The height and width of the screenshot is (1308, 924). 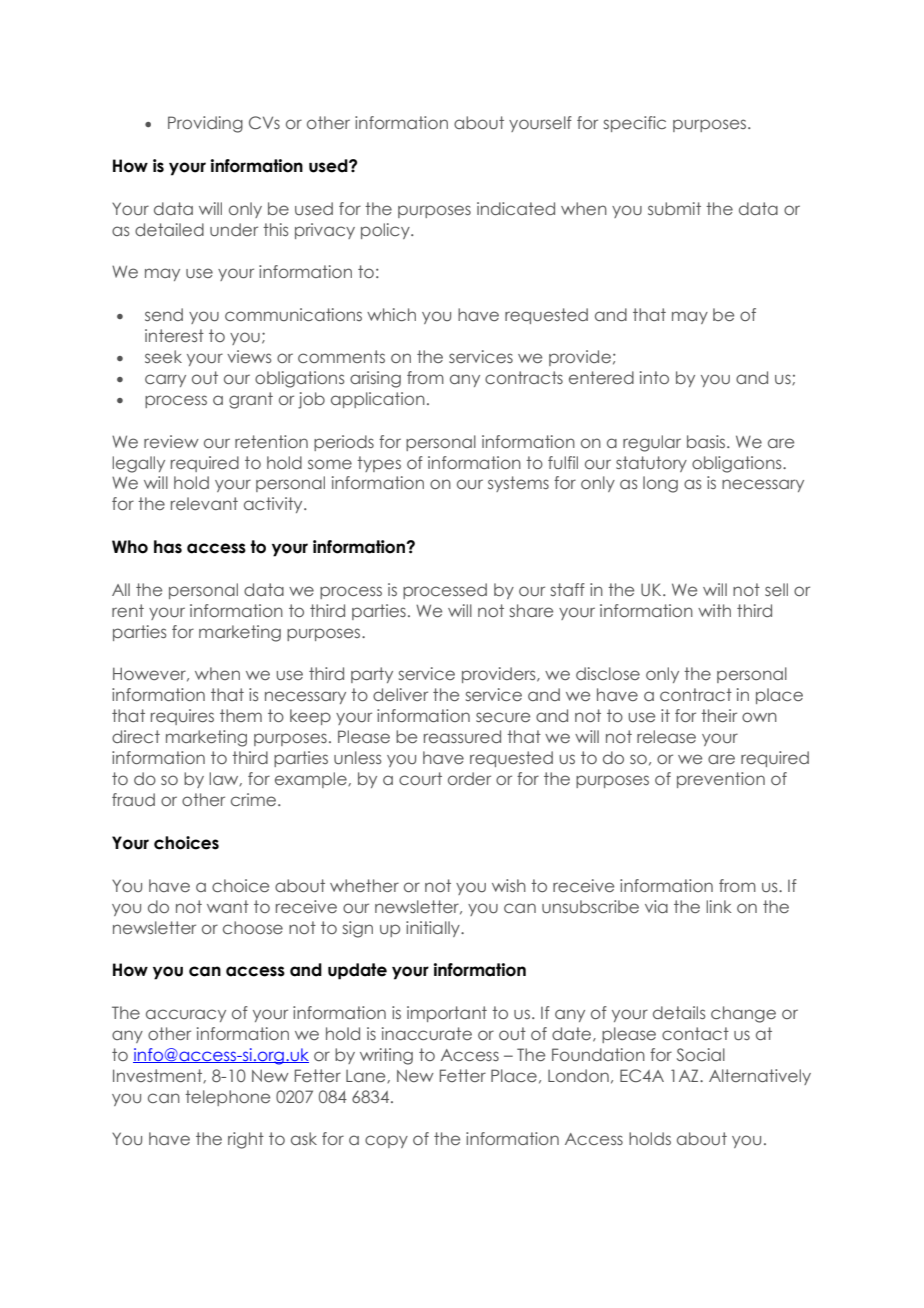 What do you see at coordinates (253, 799) in the screenshot?
I see `crime` at bounding box center [253, 799].
